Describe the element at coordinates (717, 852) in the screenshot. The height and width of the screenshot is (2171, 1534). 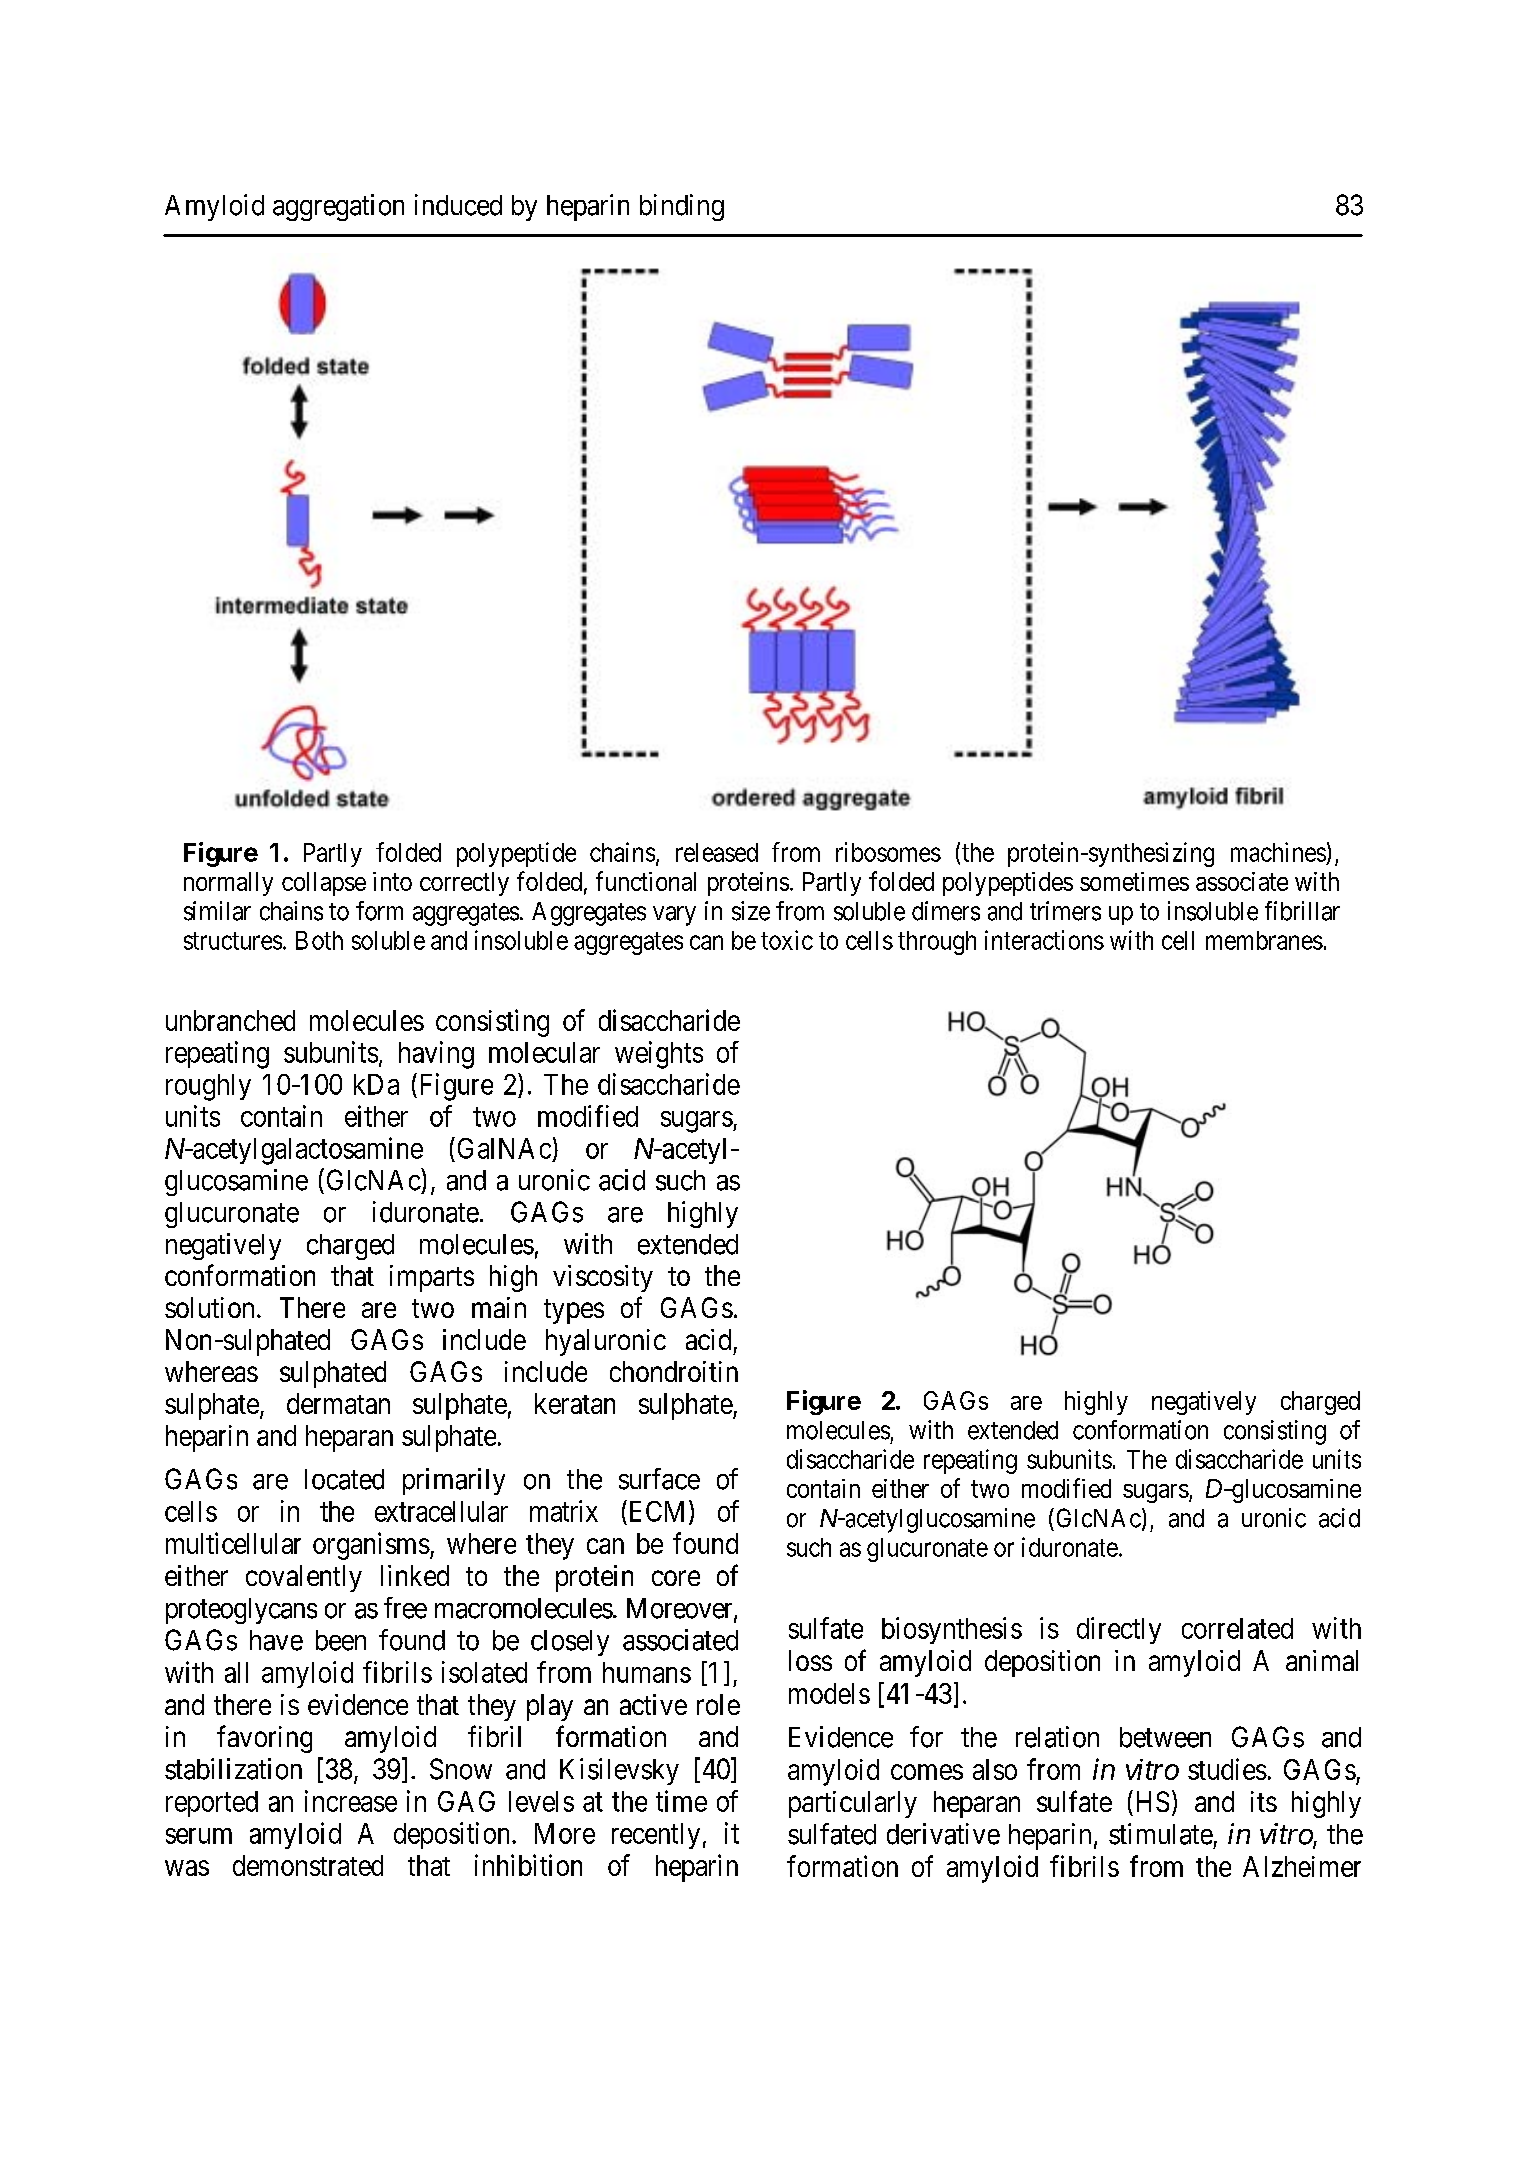
I see `released` at that location.
